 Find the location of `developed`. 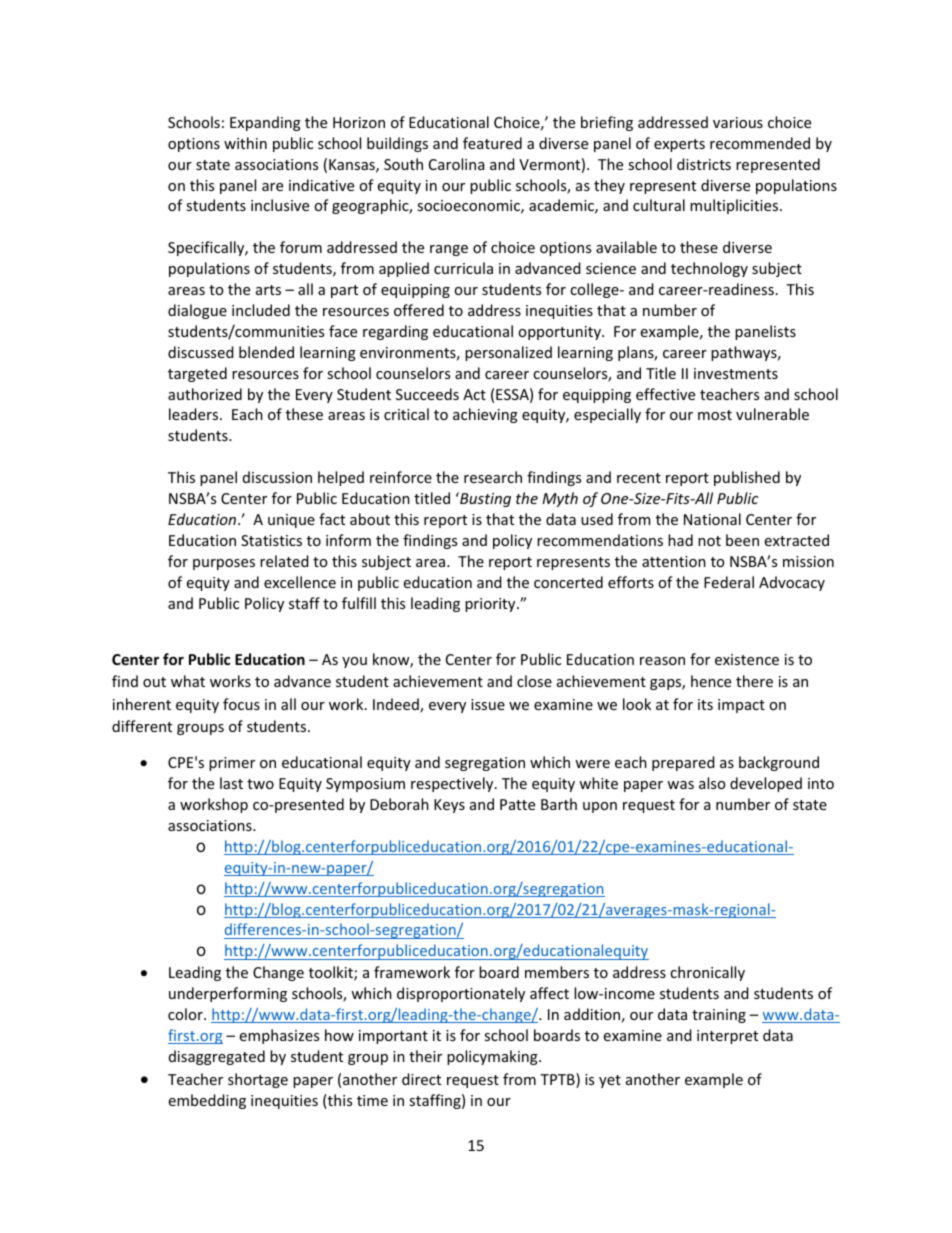

developed is located at coordinates (766, 784).
